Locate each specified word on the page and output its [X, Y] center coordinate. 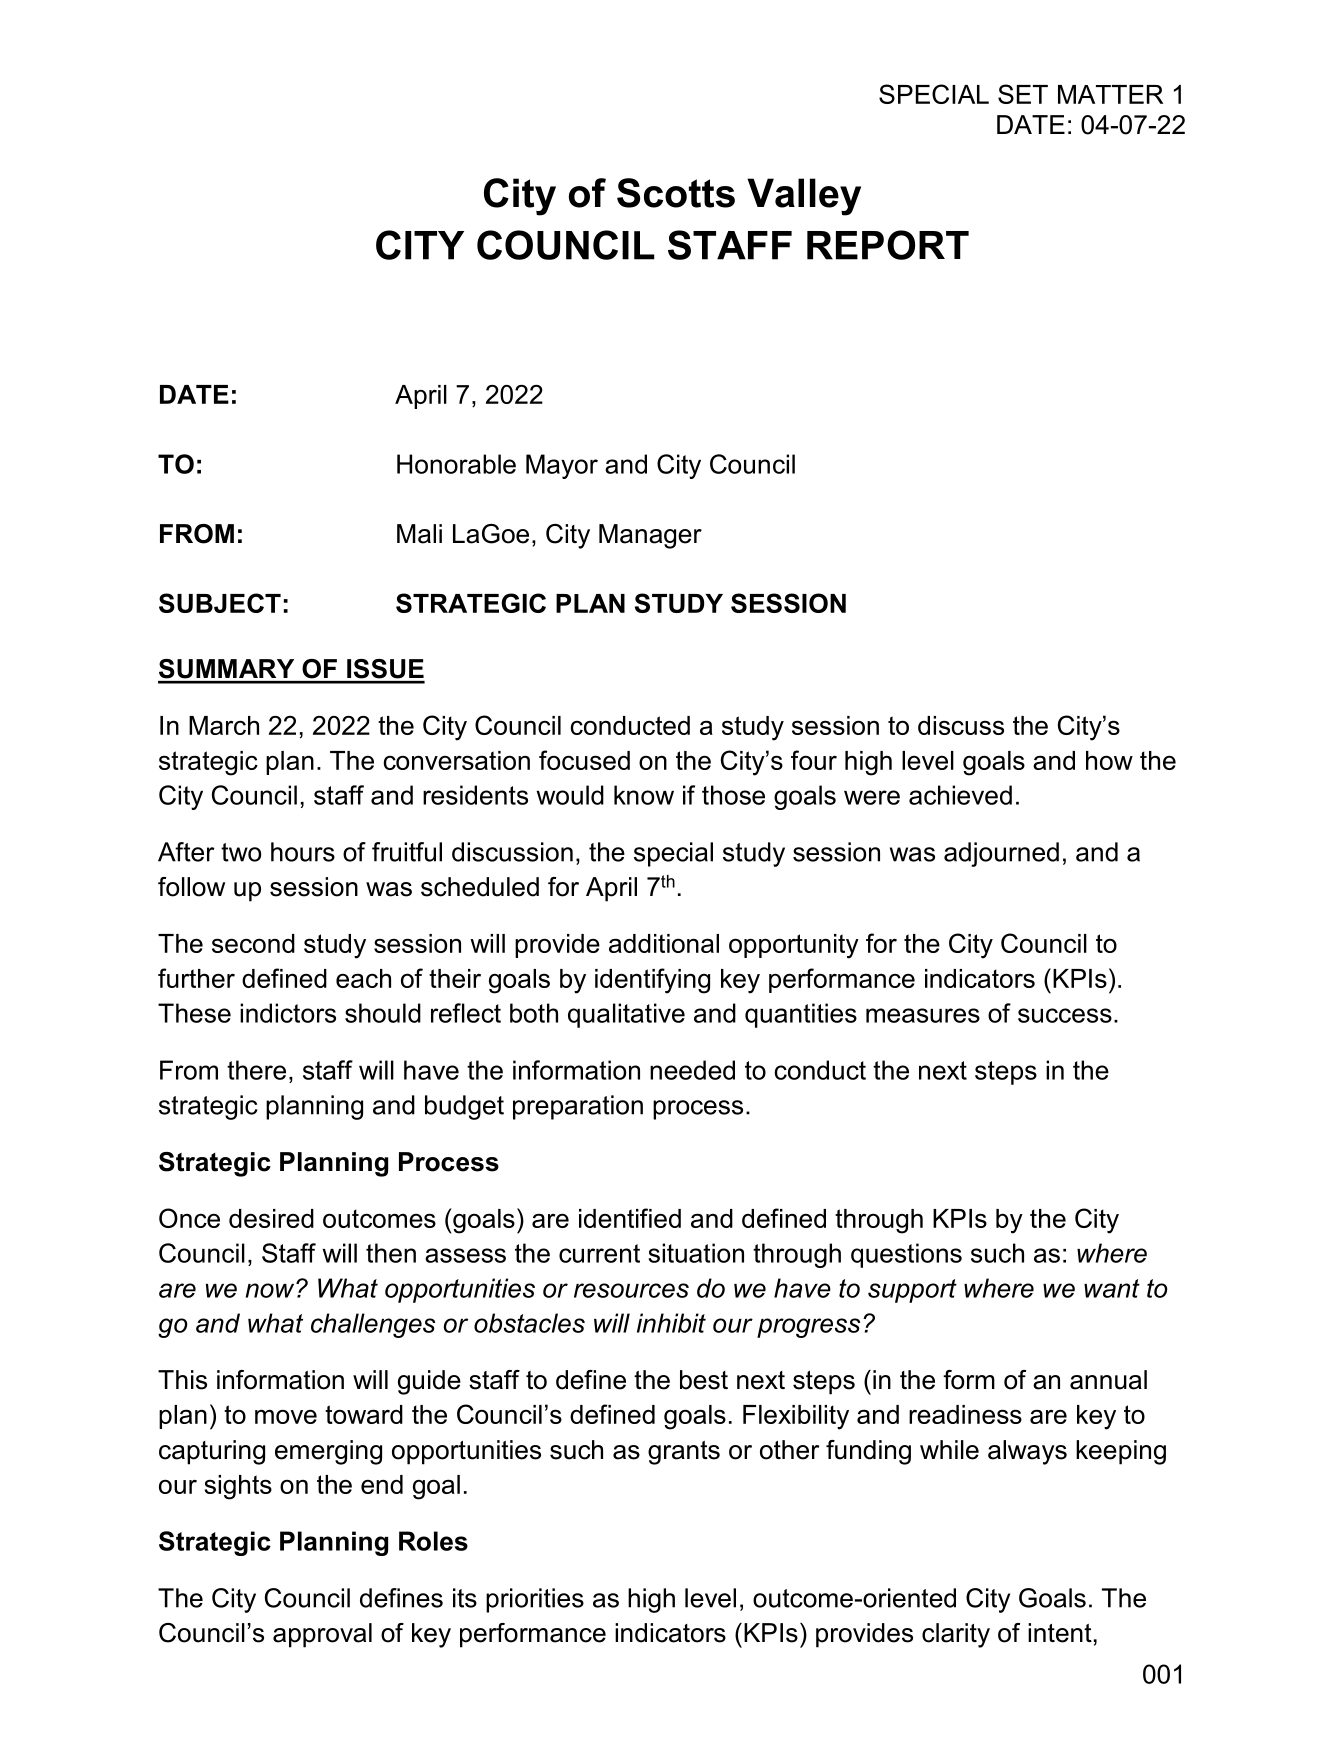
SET [1023, 94]
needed [692, 1070]
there [256, 1070]
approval [322, 1635]
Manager [650, 536]
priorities [535, 1600]
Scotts [676, 193]
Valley [804, 197]
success [1065, 1015]
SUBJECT [220, 603]
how [1109, 760]
